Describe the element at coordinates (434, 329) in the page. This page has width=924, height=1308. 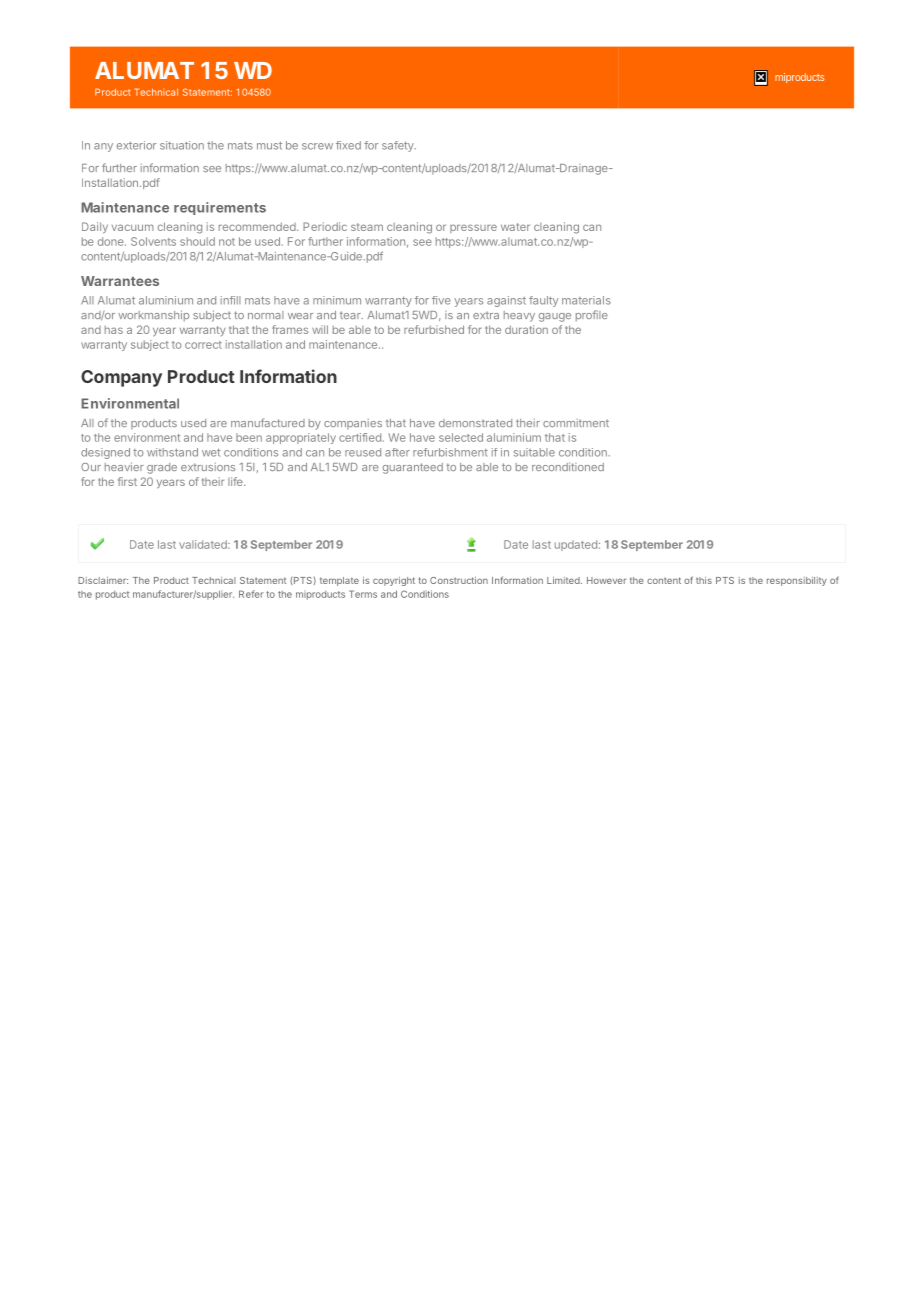
I see `refurbished` at that location.
